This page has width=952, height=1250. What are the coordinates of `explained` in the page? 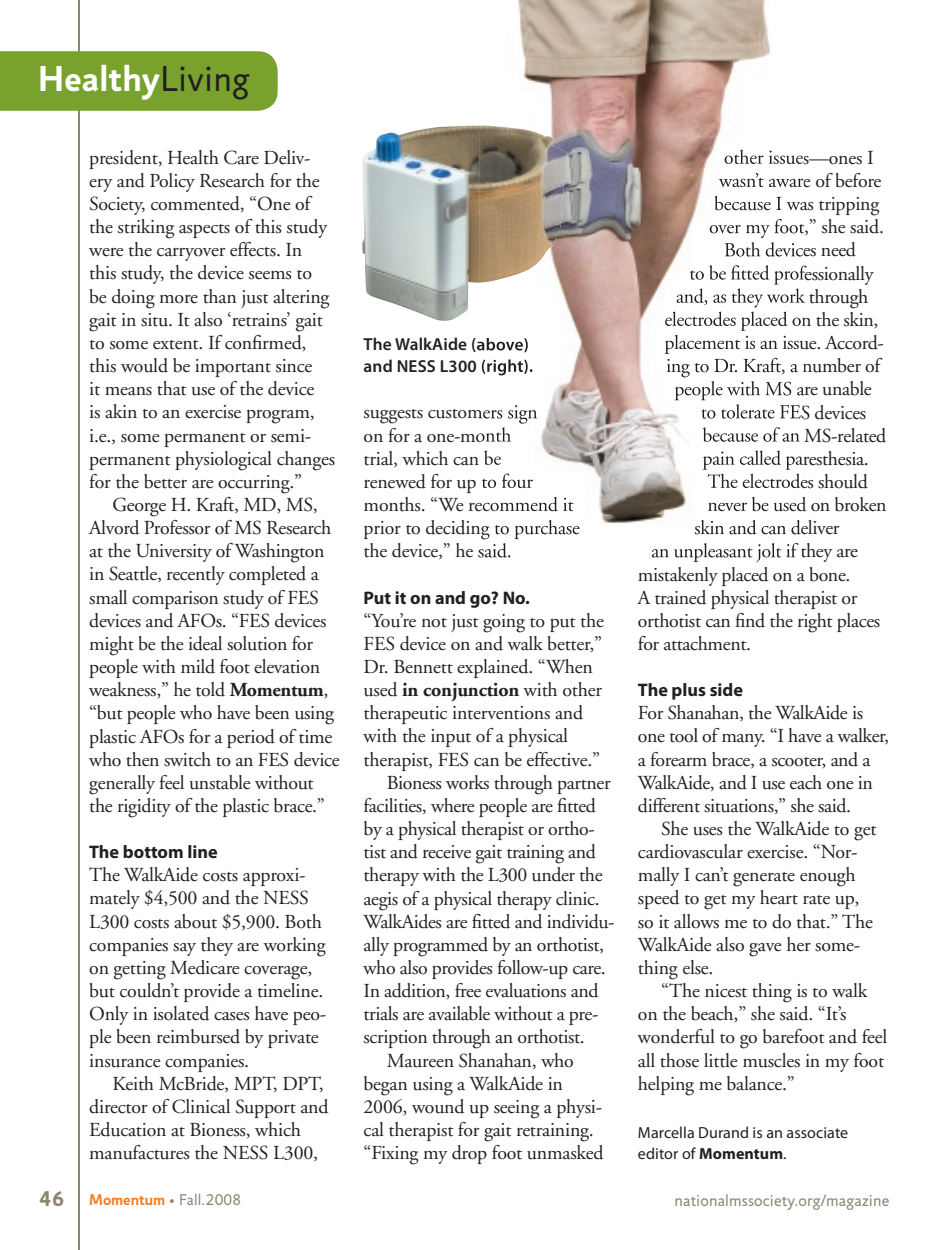 It's located at (494, 668).
